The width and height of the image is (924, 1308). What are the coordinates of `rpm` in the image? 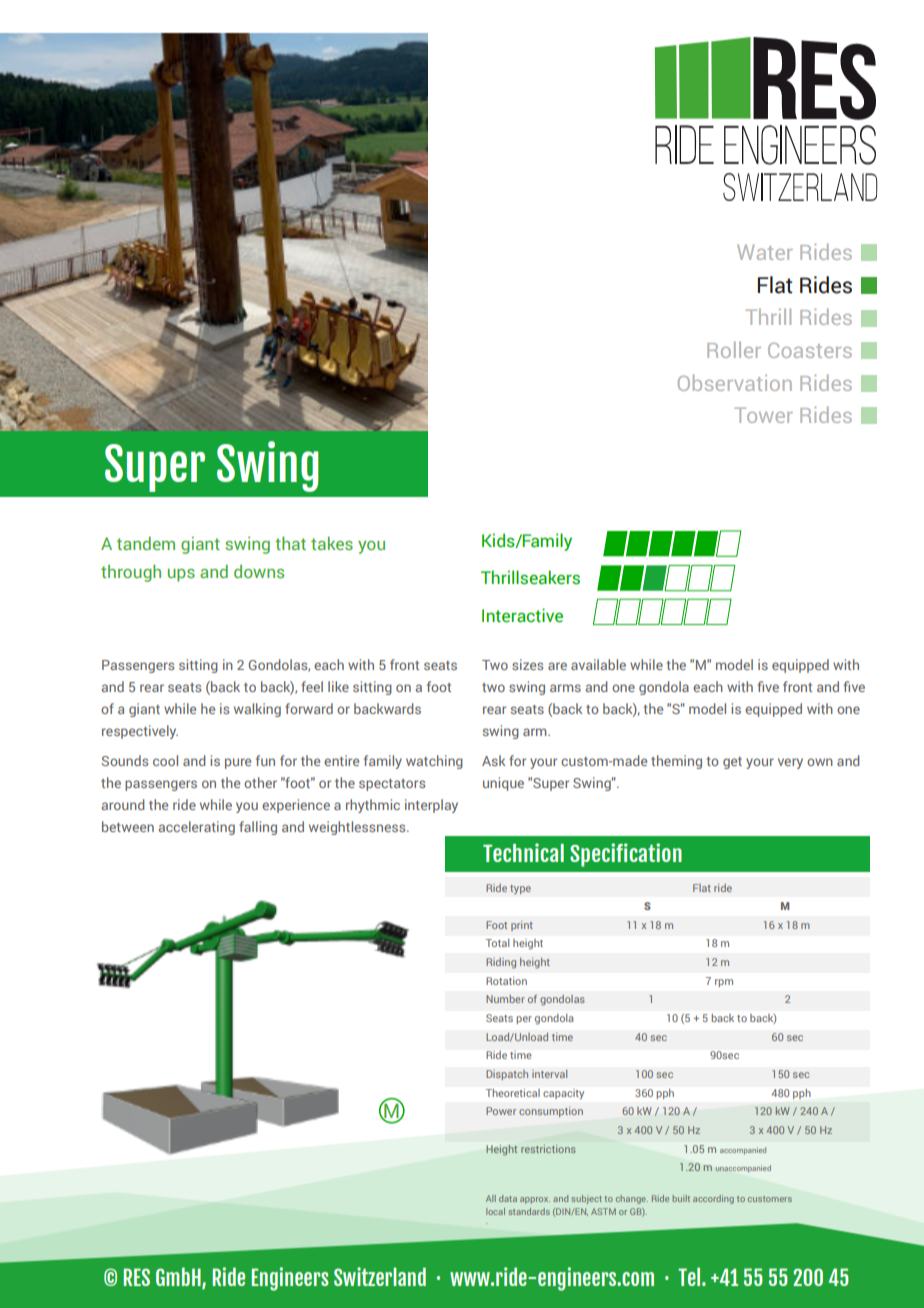 It's located at (724, 983).
